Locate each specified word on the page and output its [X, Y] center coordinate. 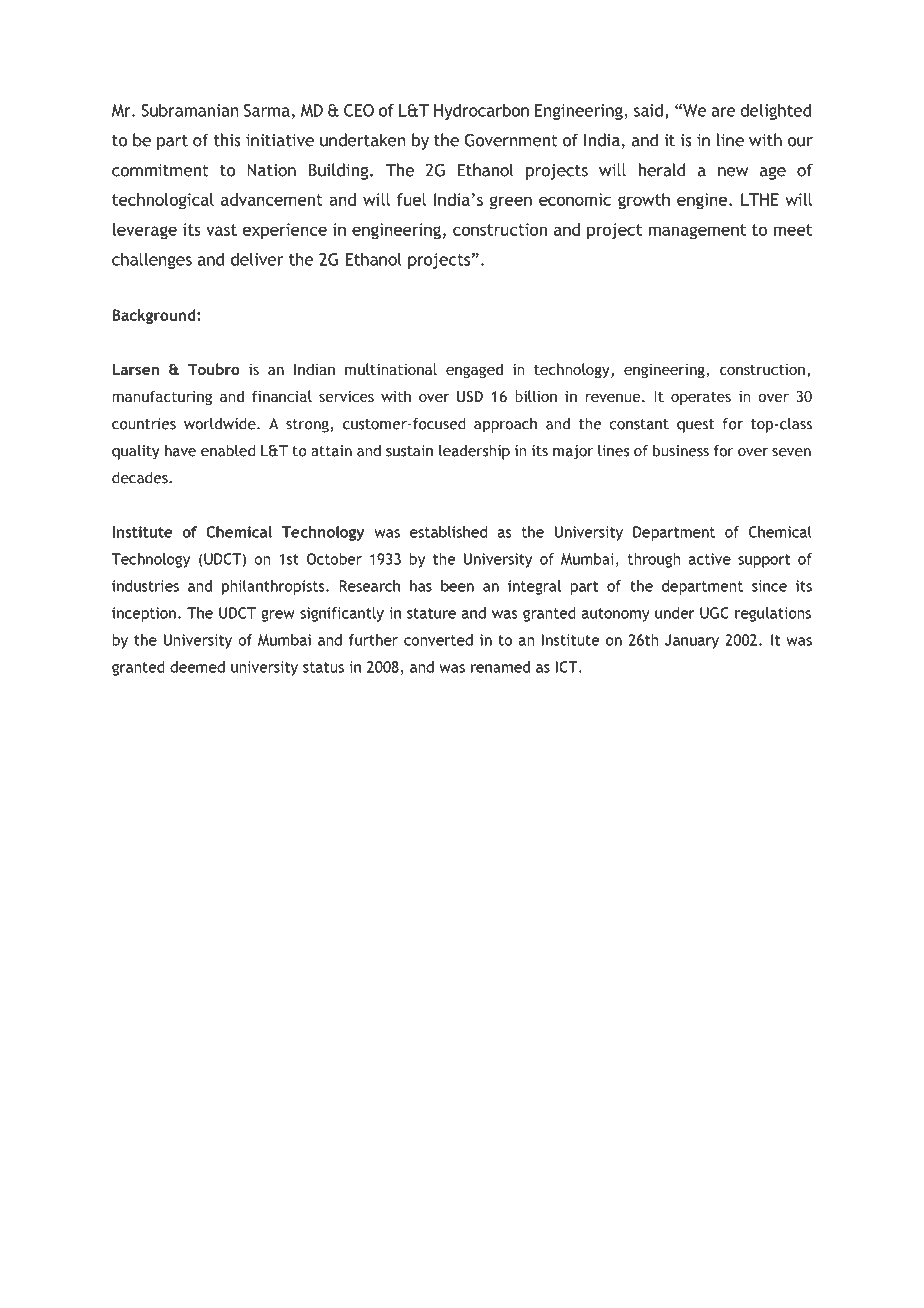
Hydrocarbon [481, 112]
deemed [197, 667]
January [692, 641]
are [723, 112]
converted [438, 640]
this [227, 140]
